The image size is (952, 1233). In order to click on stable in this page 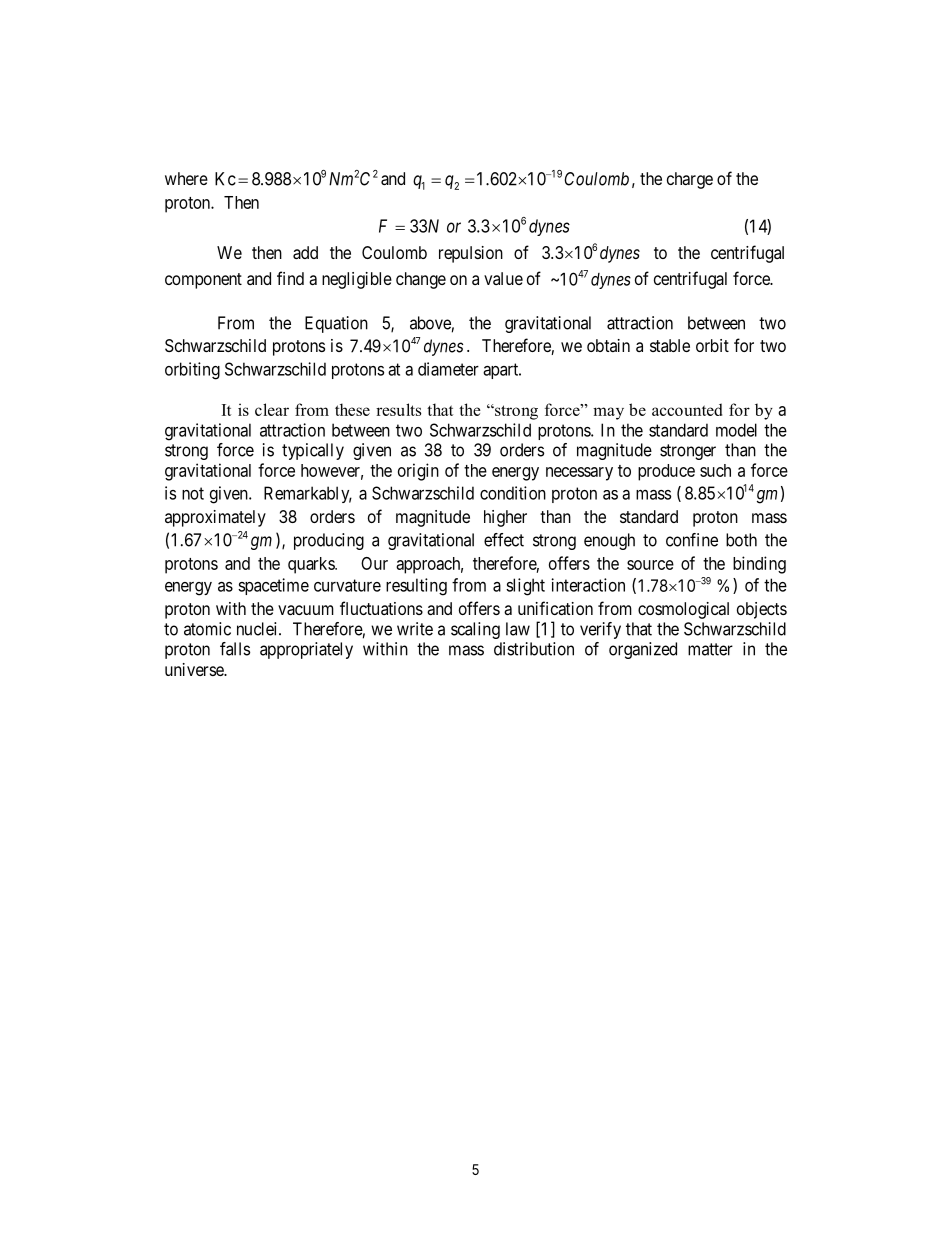, I will do `click(670, 345)`.
